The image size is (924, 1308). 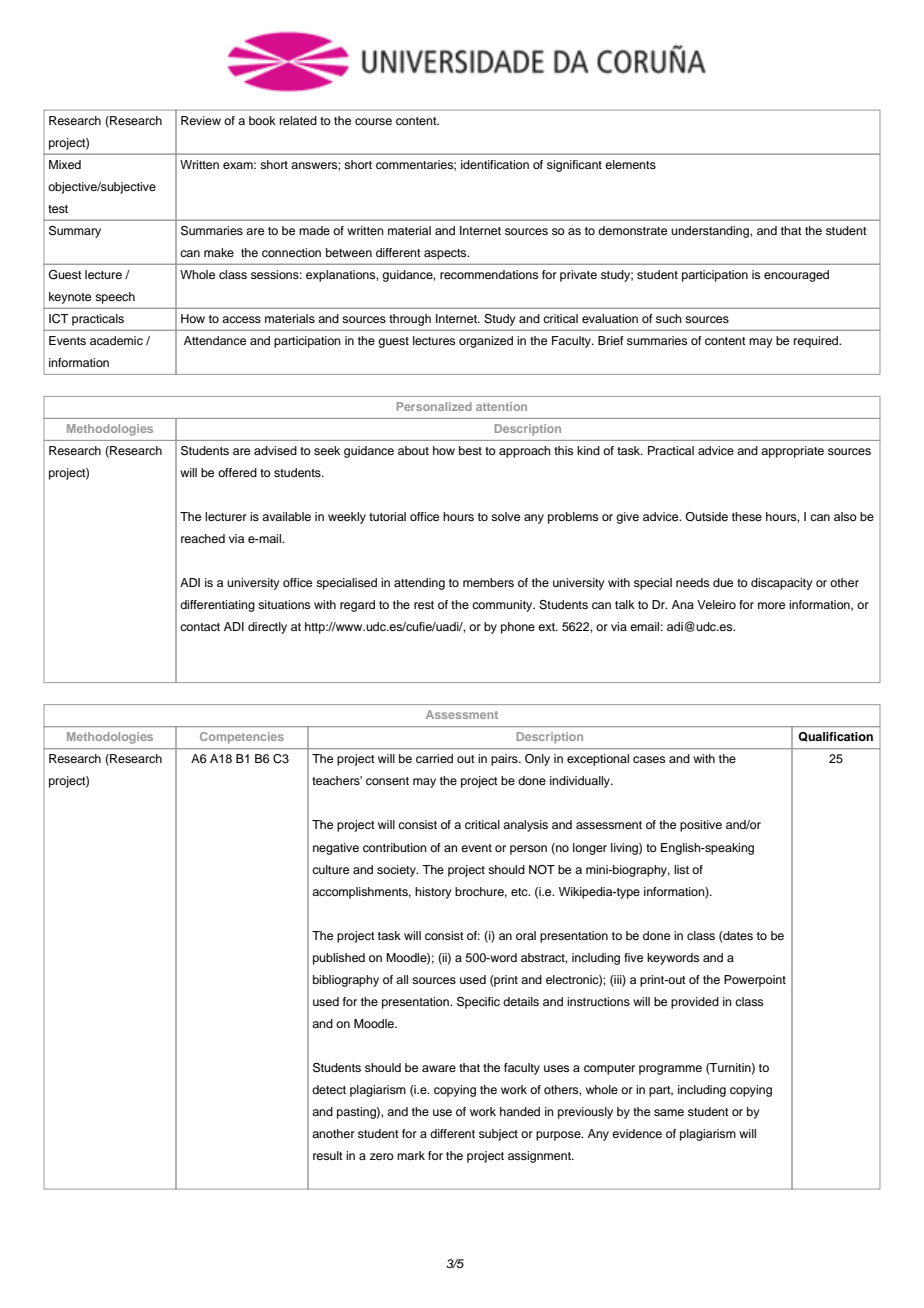 What do you see at coordinates (771, 605) in the image?
I see `more` at bounding box center [771, 605].
